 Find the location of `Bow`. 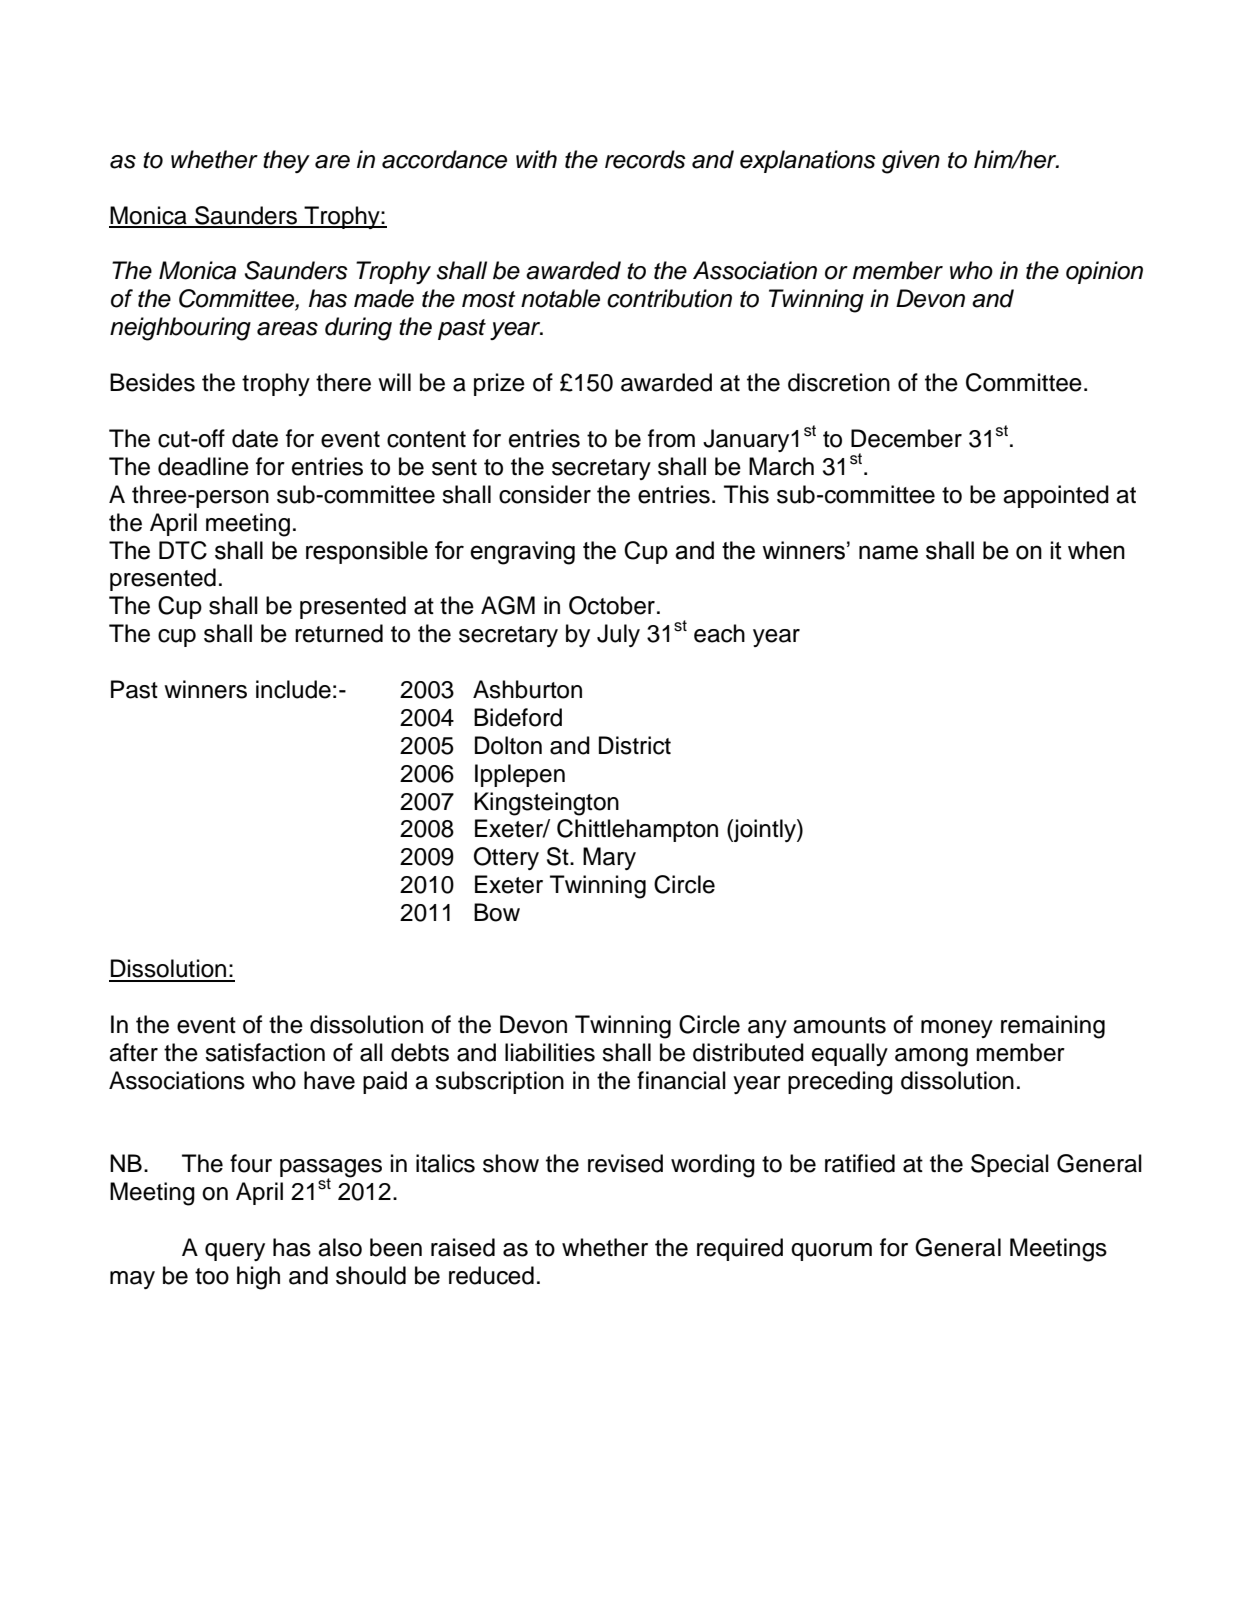

Bow is located at coordinates (497, 912).
